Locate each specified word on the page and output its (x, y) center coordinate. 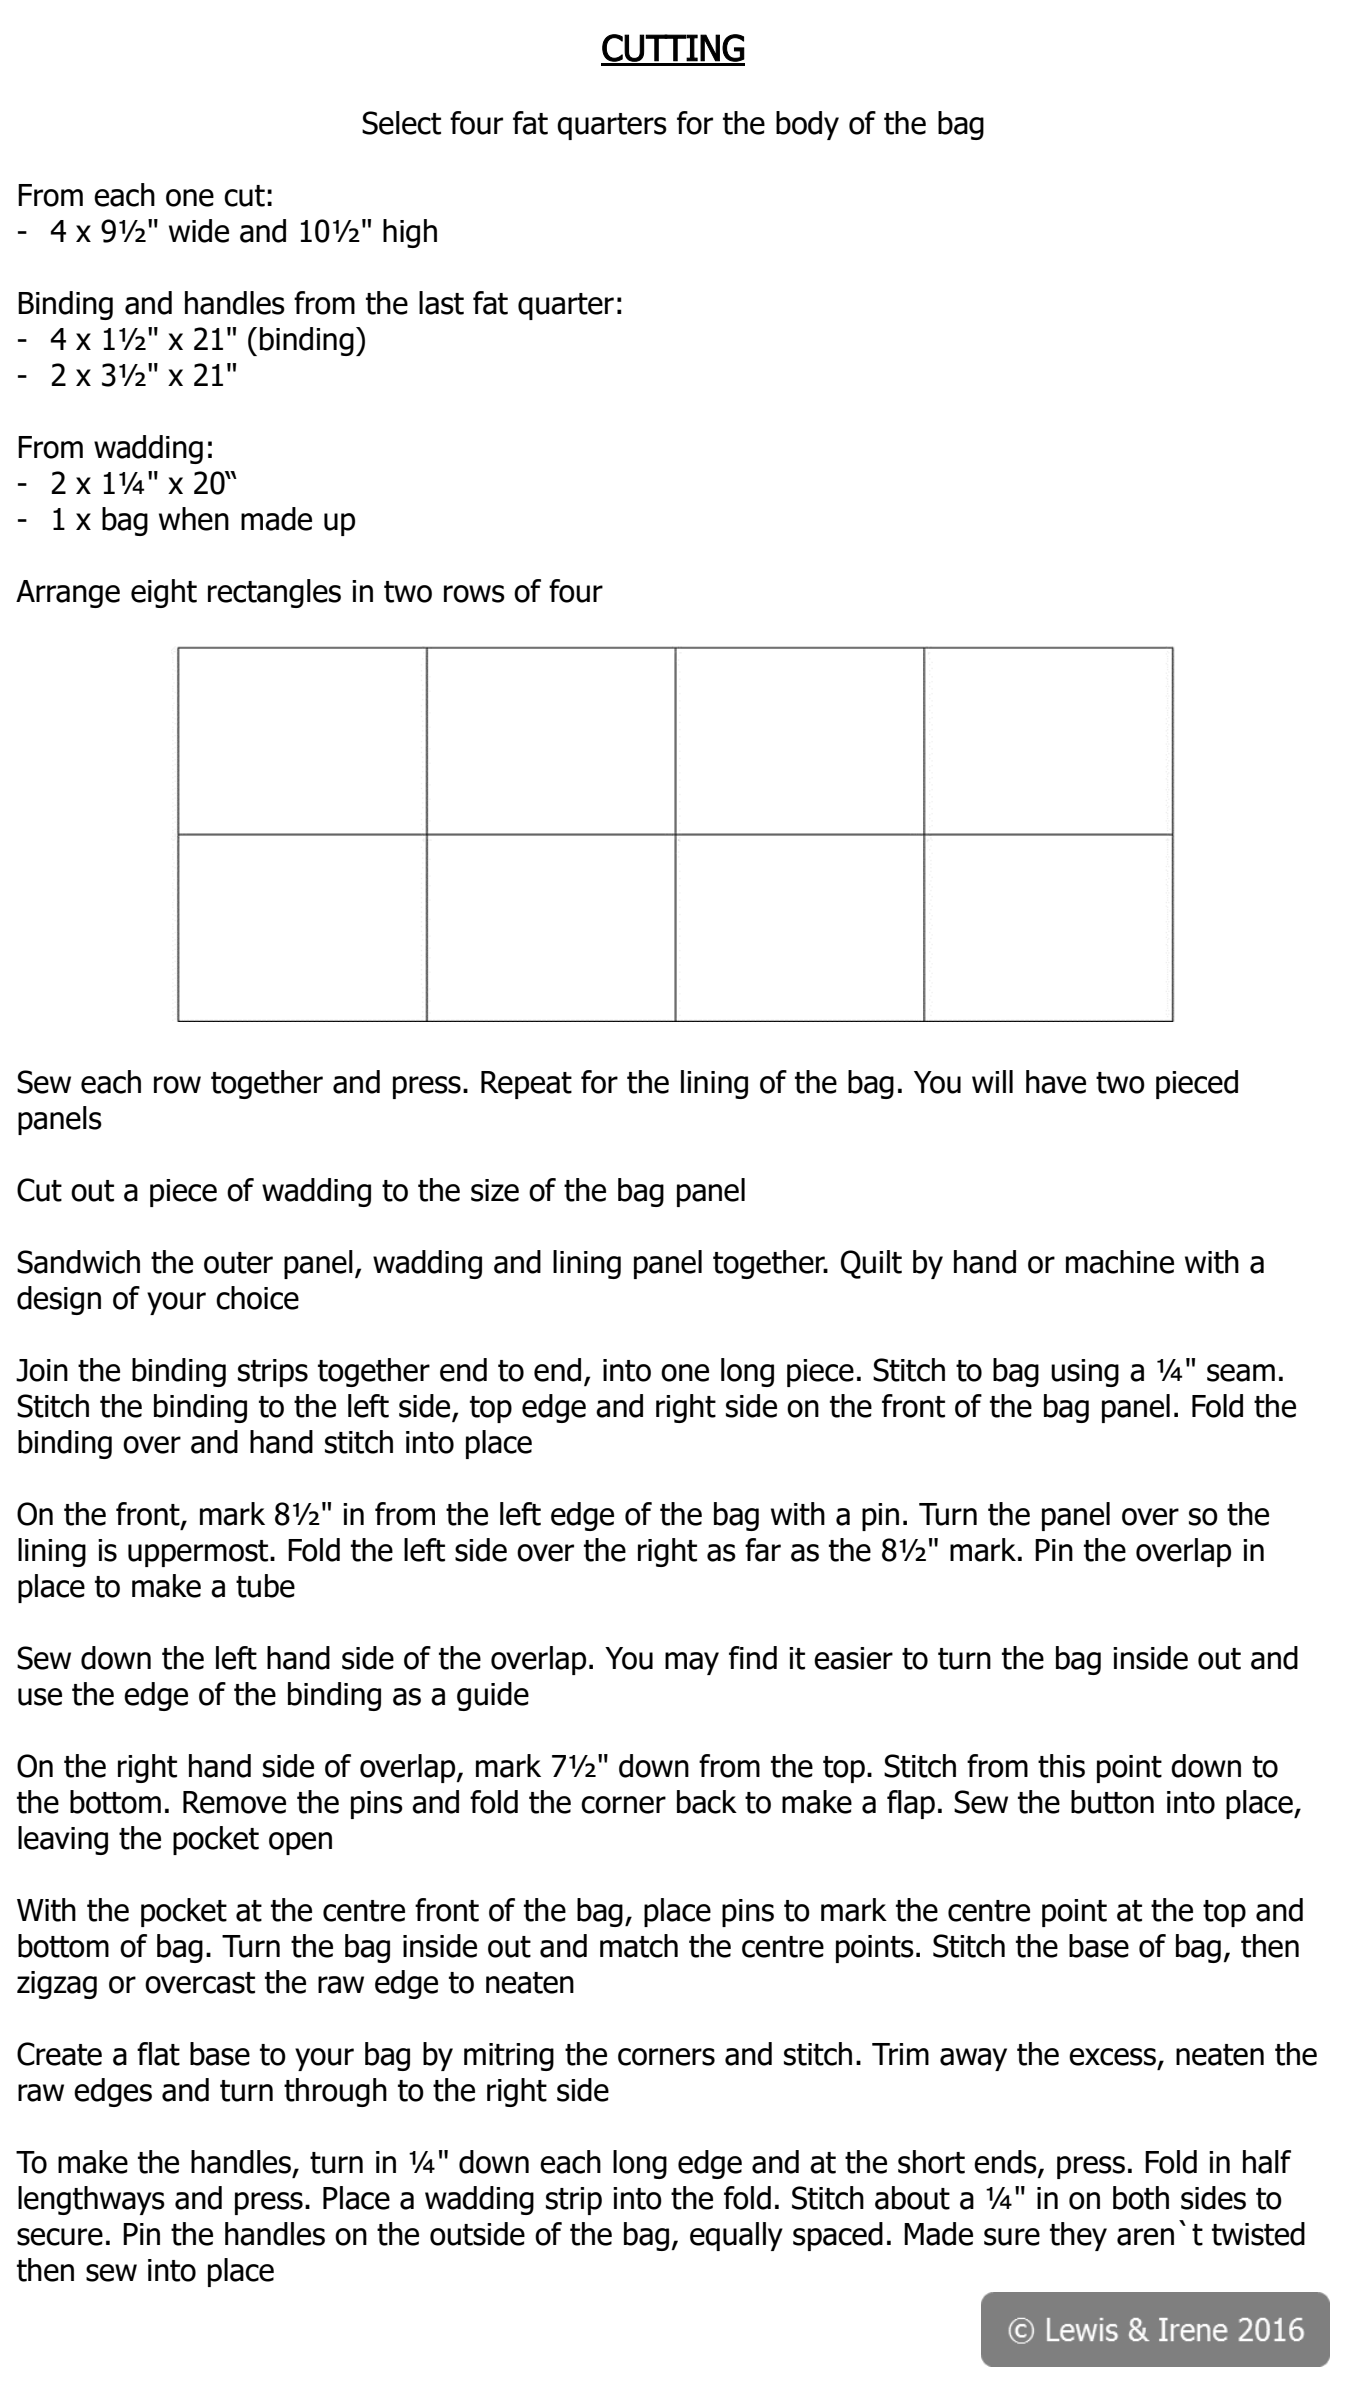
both (1141, 2198)
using (1085, 1373)
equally (736, 2236)
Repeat (526, 1085)
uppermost (199, 1553)
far (763, 1550)
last (441, 303)
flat (158, 2054)
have (1056, 1082)
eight (164, 593)
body (807, 125)
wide (199, 231)
